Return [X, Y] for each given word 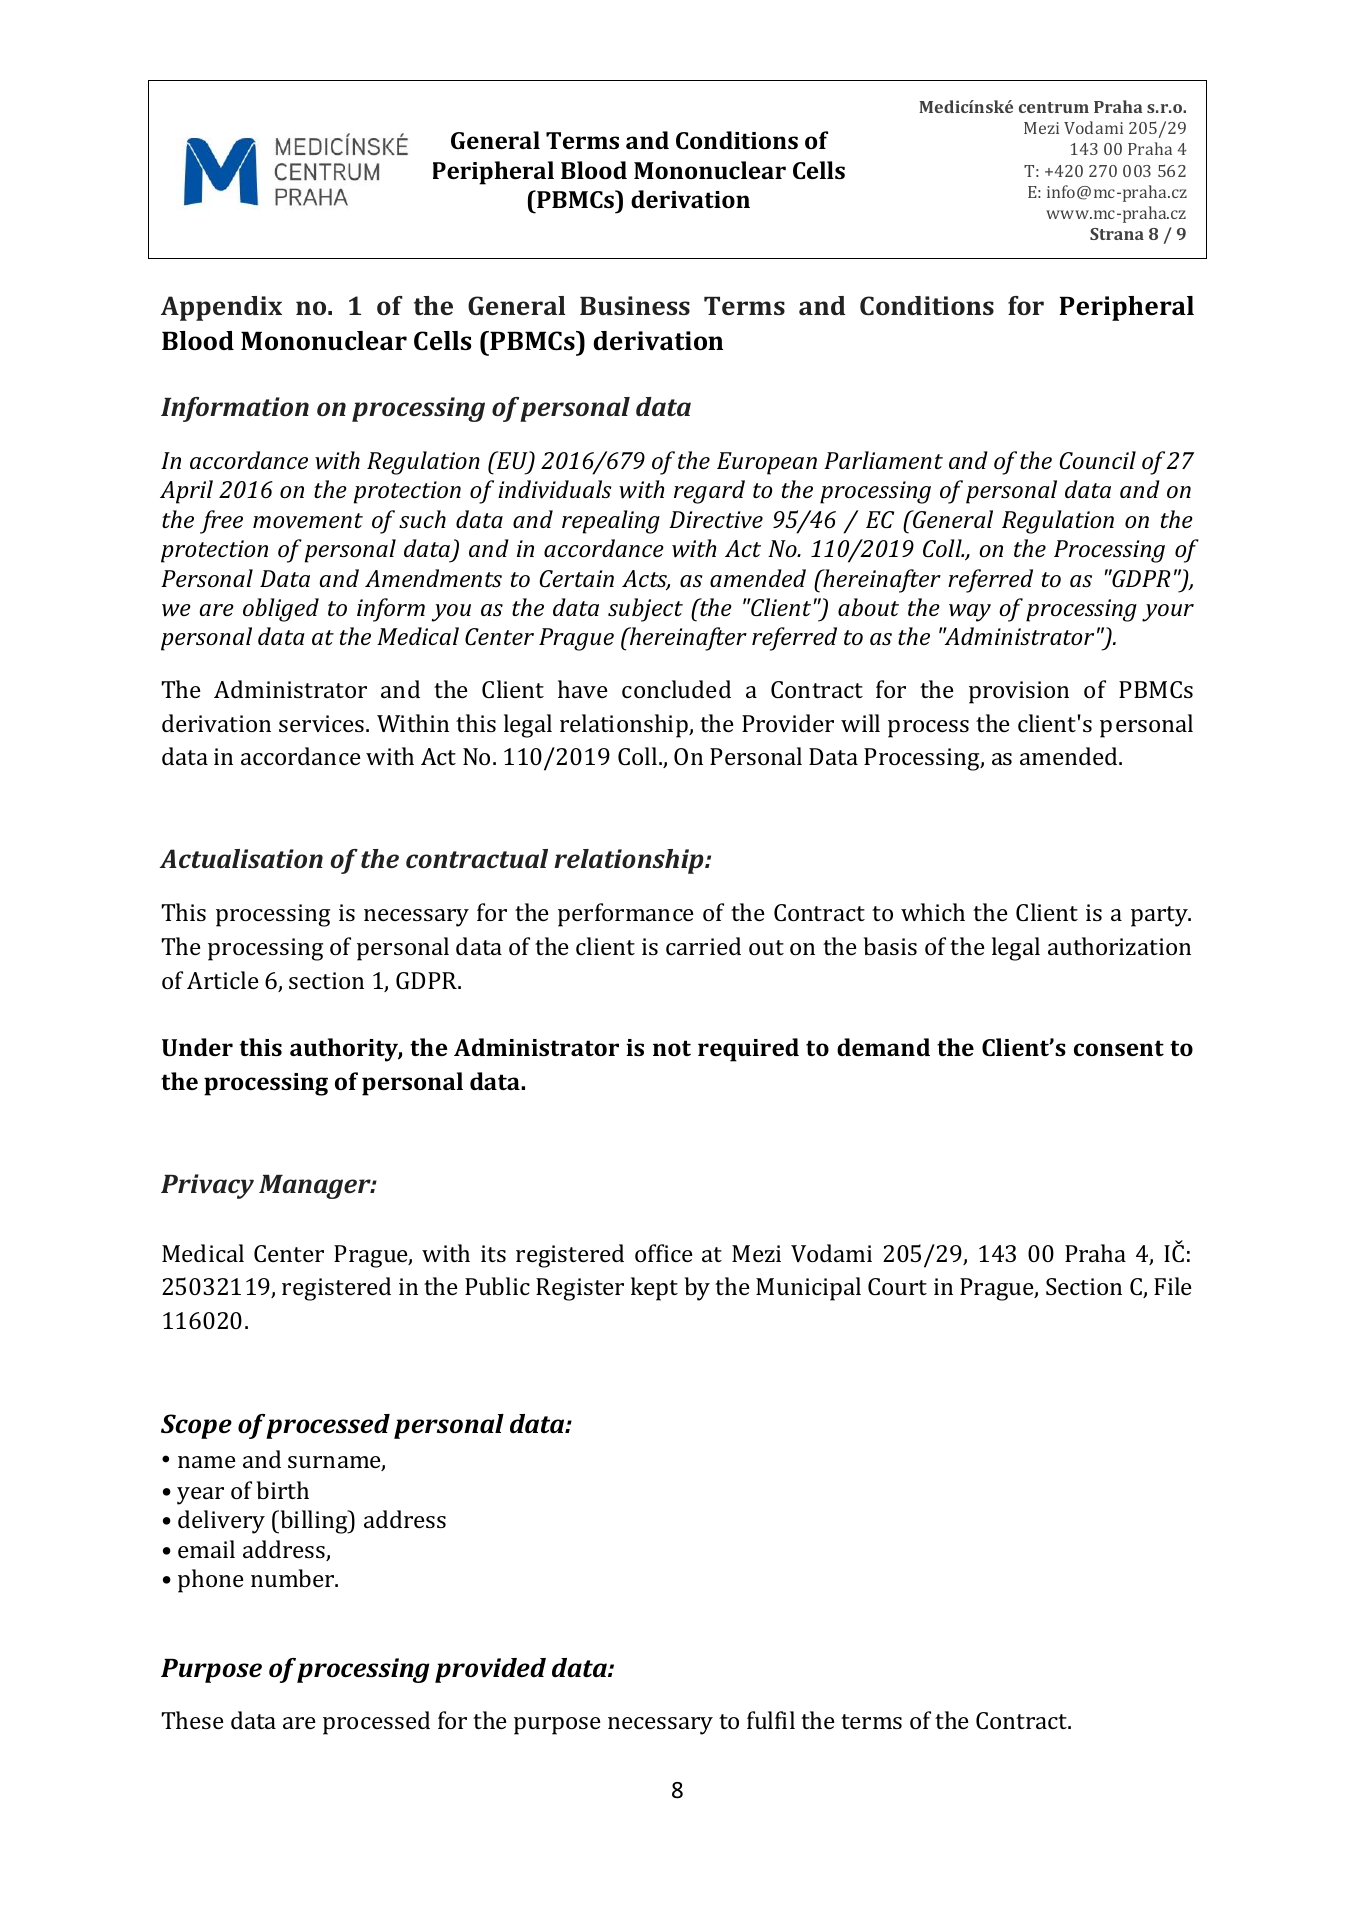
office [664, 1253]
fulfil [771, 1720]
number [294, 1578]
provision [1019, 692]
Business [635, 305]
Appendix [221, 308]
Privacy [207, 1186]
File [1173, 1286]
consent [1119, 1048]
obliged [281, 610]
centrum [1054, 107]
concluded [676, 689]
